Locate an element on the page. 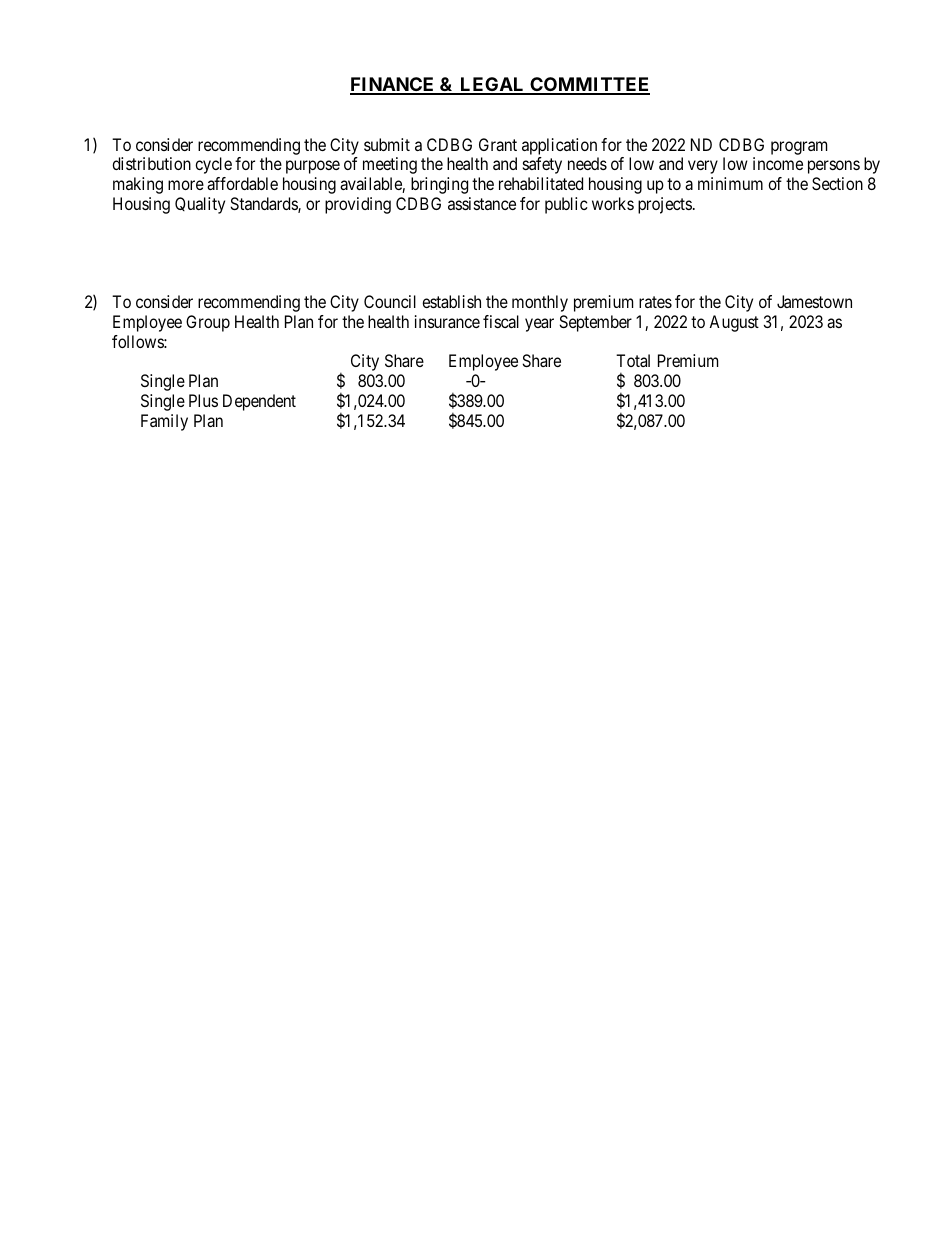 This page has width=952, height=1233. COMMITTEE is located at coordinates (589, 85).
